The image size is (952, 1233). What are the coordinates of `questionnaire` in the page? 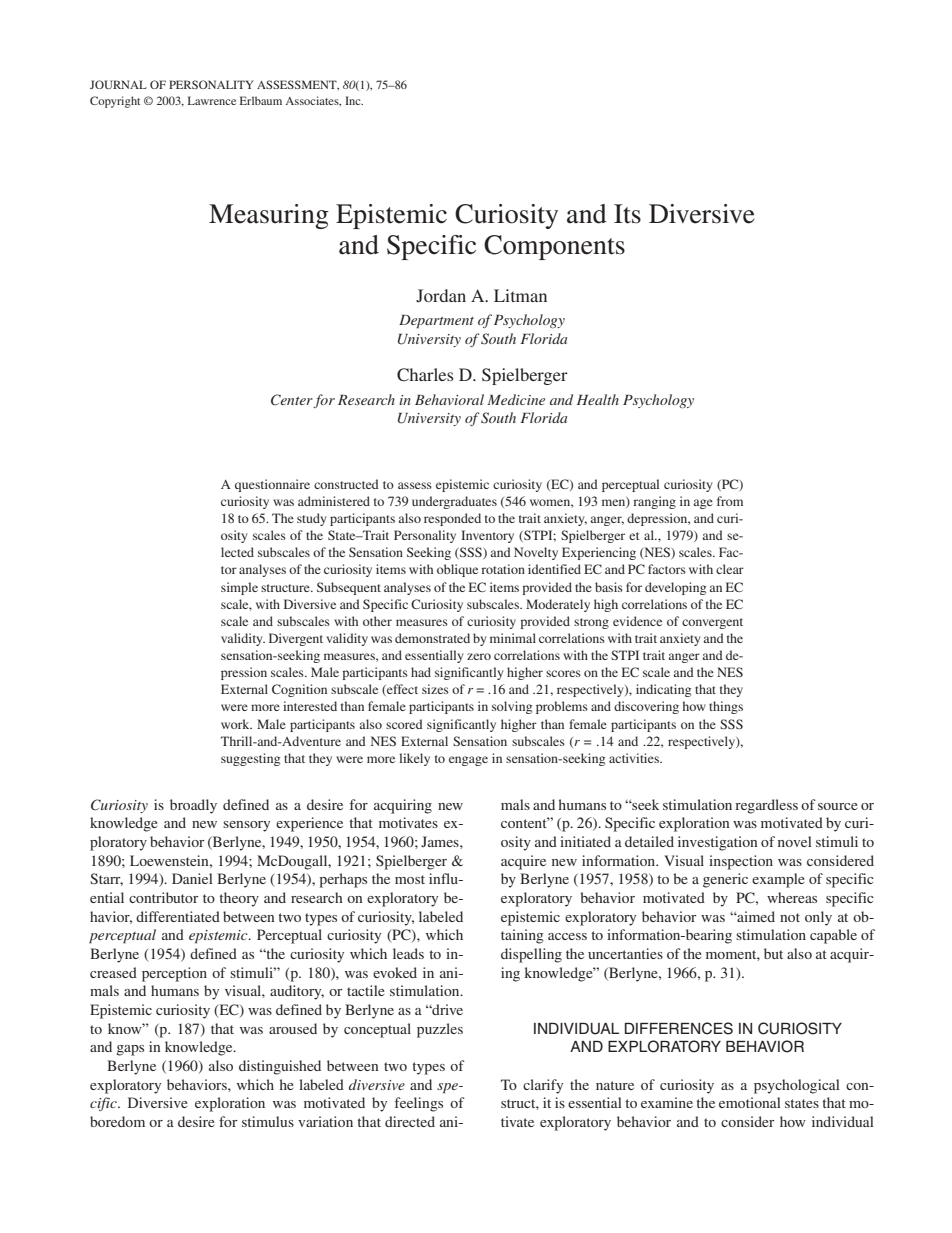 It's located at (272, 485).
